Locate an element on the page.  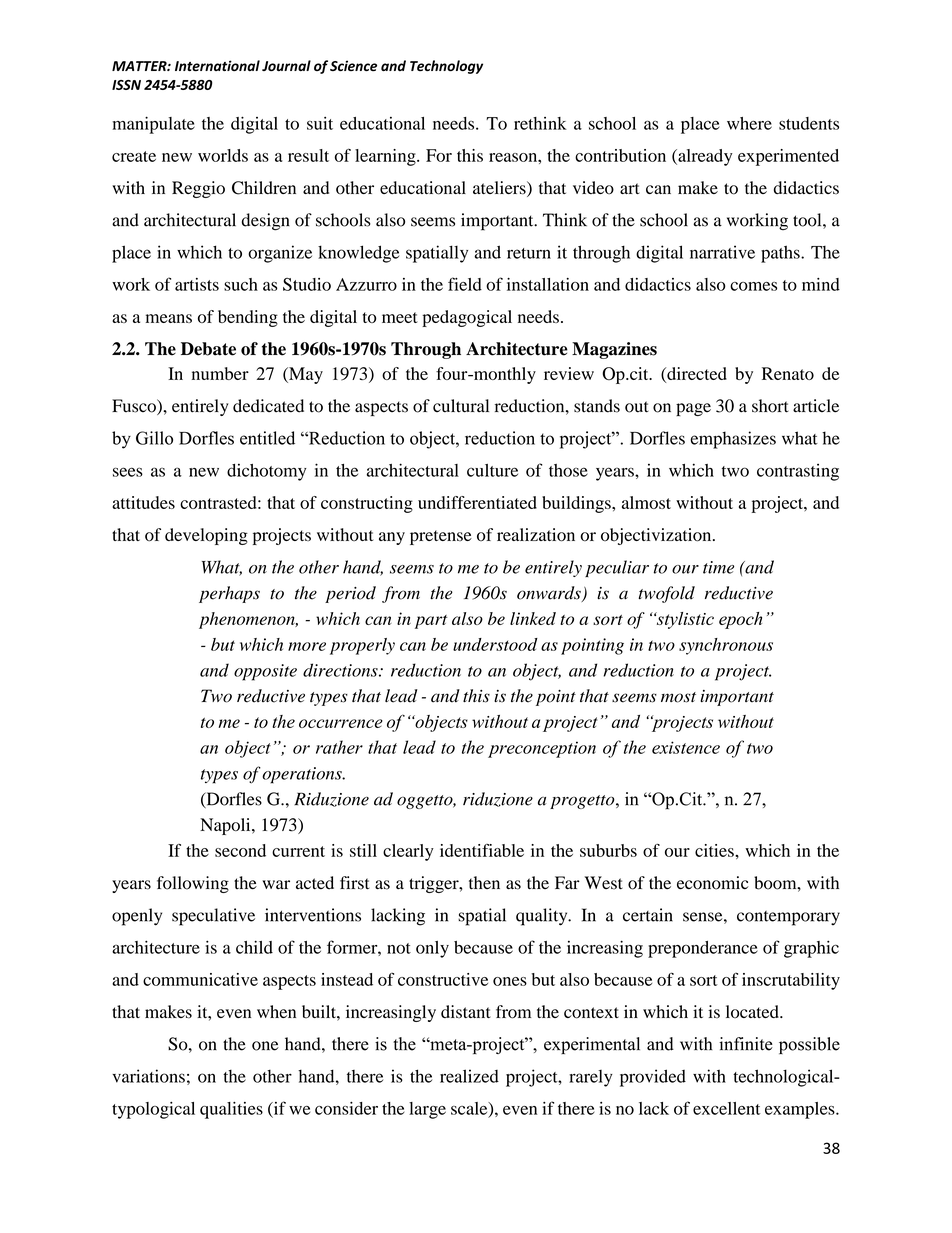
variations is located at coordinates (148, 1076).
